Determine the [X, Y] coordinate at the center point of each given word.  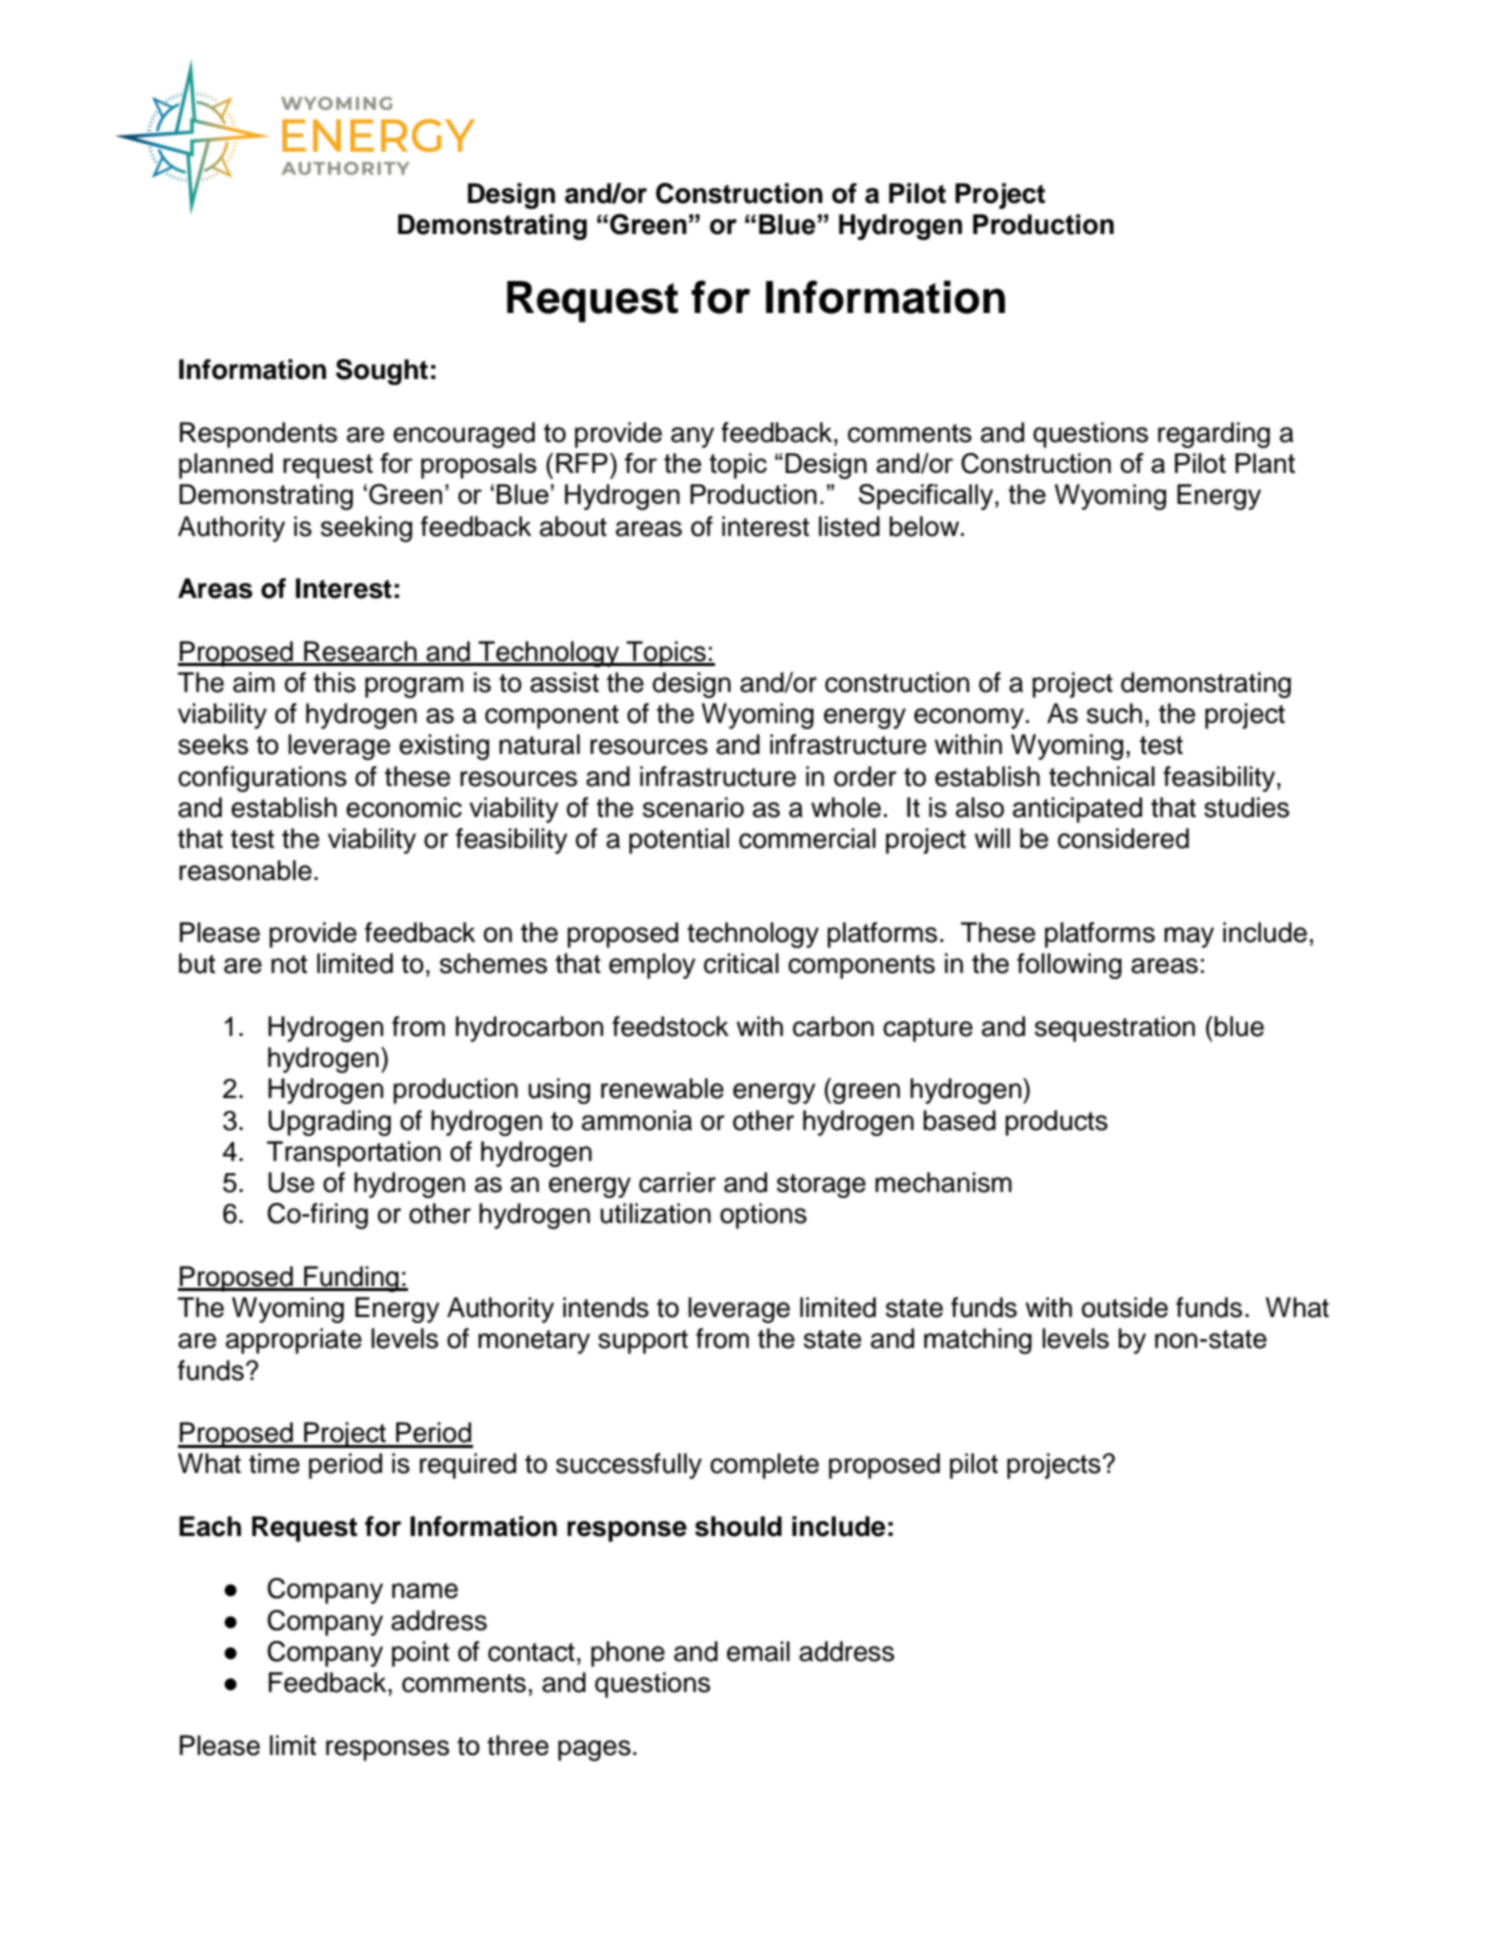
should [738, 1526]
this [335, 682]
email [758, 1651]
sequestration [1115, 1029]
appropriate [294, 1341]
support [643, 1342]
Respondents [258, 435]
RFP [582, 463]
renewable [662, 1088]
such [1114, 713]
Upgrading [329, 1123]
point [420, 1654]
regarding [1214, 435]
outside [1125, 1307]
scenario [693, 807]
